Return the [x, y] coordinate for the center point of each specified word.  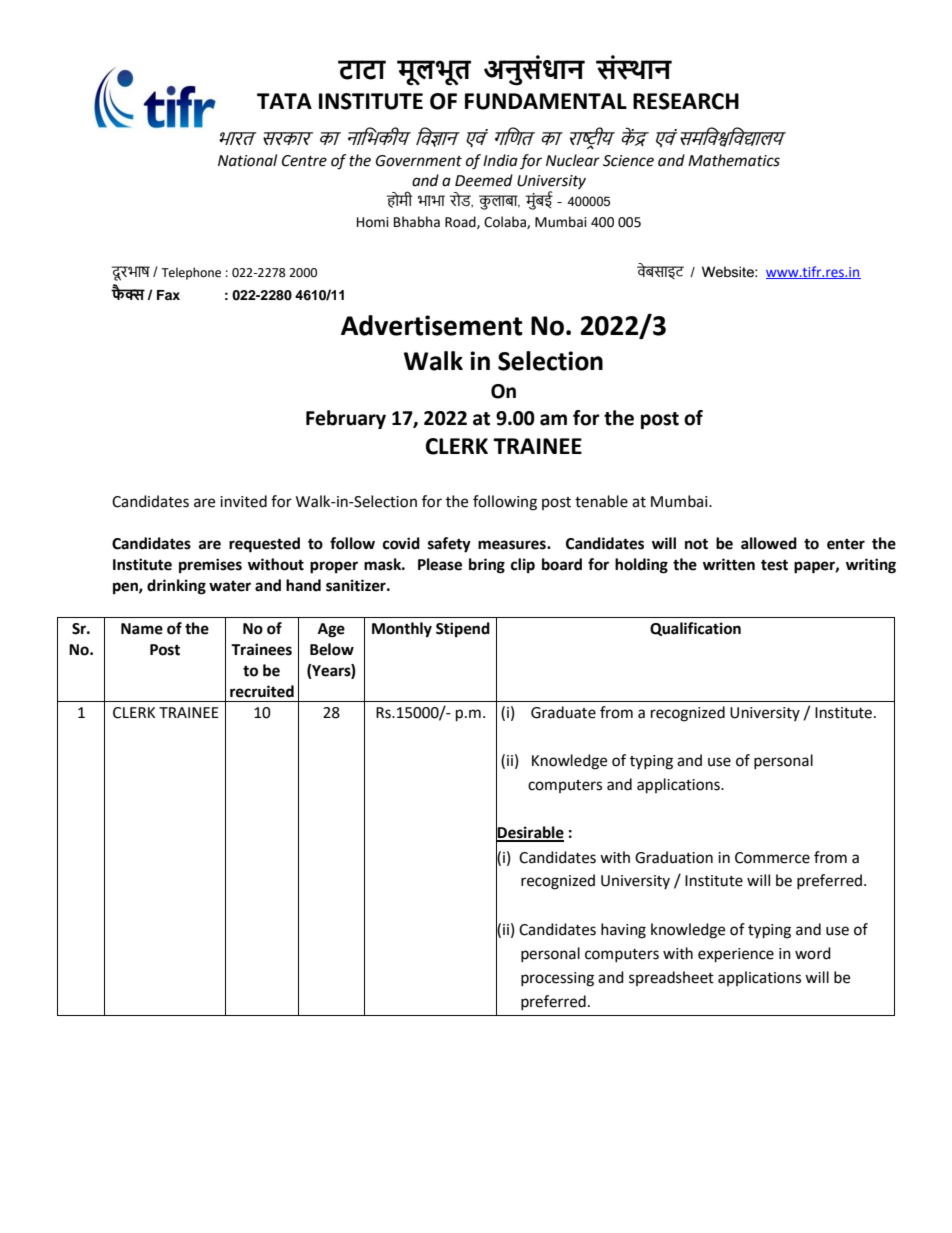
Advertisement [432, 325]
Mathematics [734, 160]
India [500, 160]
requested [264, 545]
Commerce [772, 858]
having [623, 931]
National [247, 160]
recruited [262, 691]
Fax [168, 295]
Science [628, 161]
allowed [769, 543]
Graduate [563, 712]
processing [557, 979]
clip [523, 566]
